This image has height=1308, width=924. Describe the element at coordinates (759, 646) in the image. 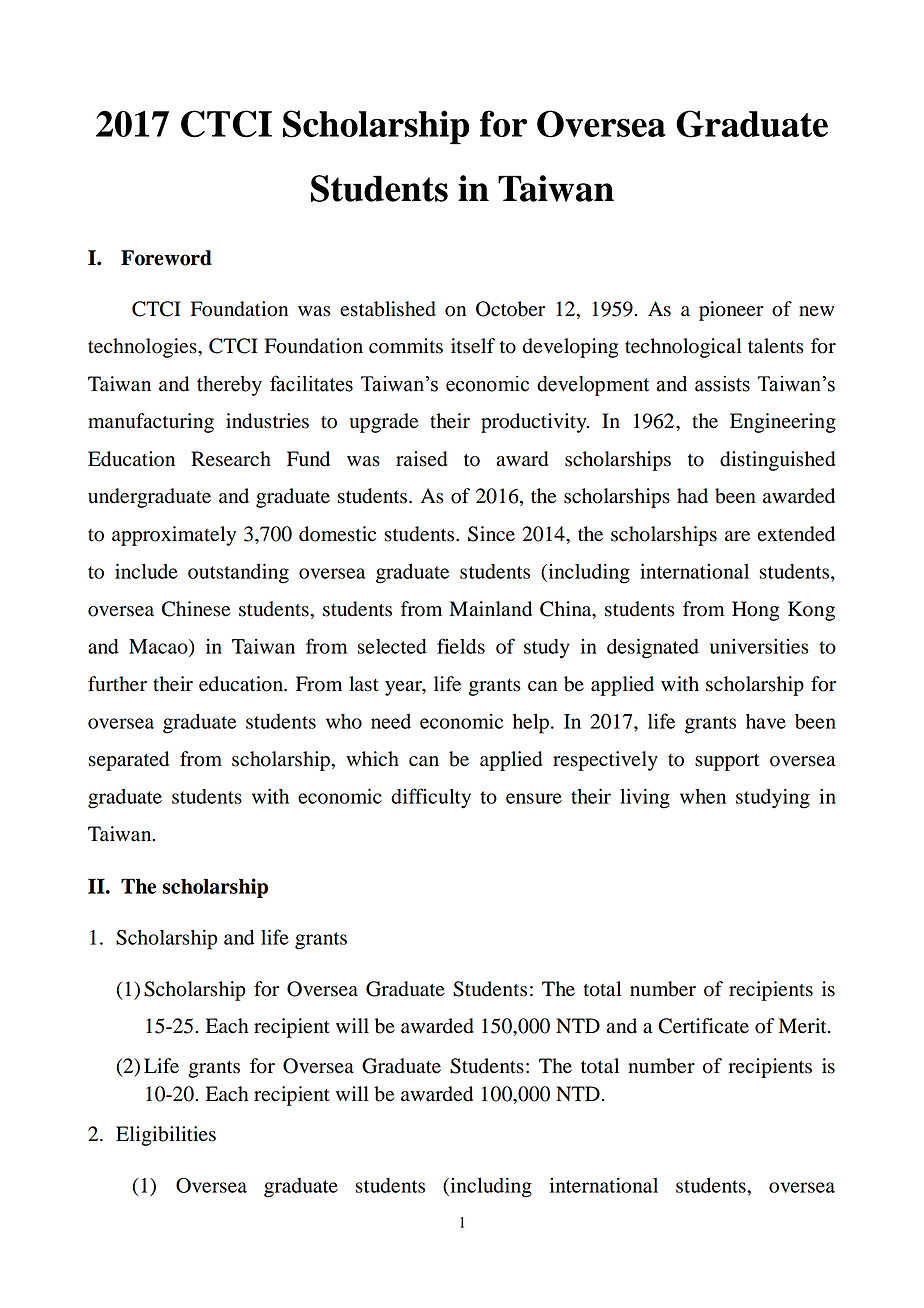

I see `universities` at that location.
